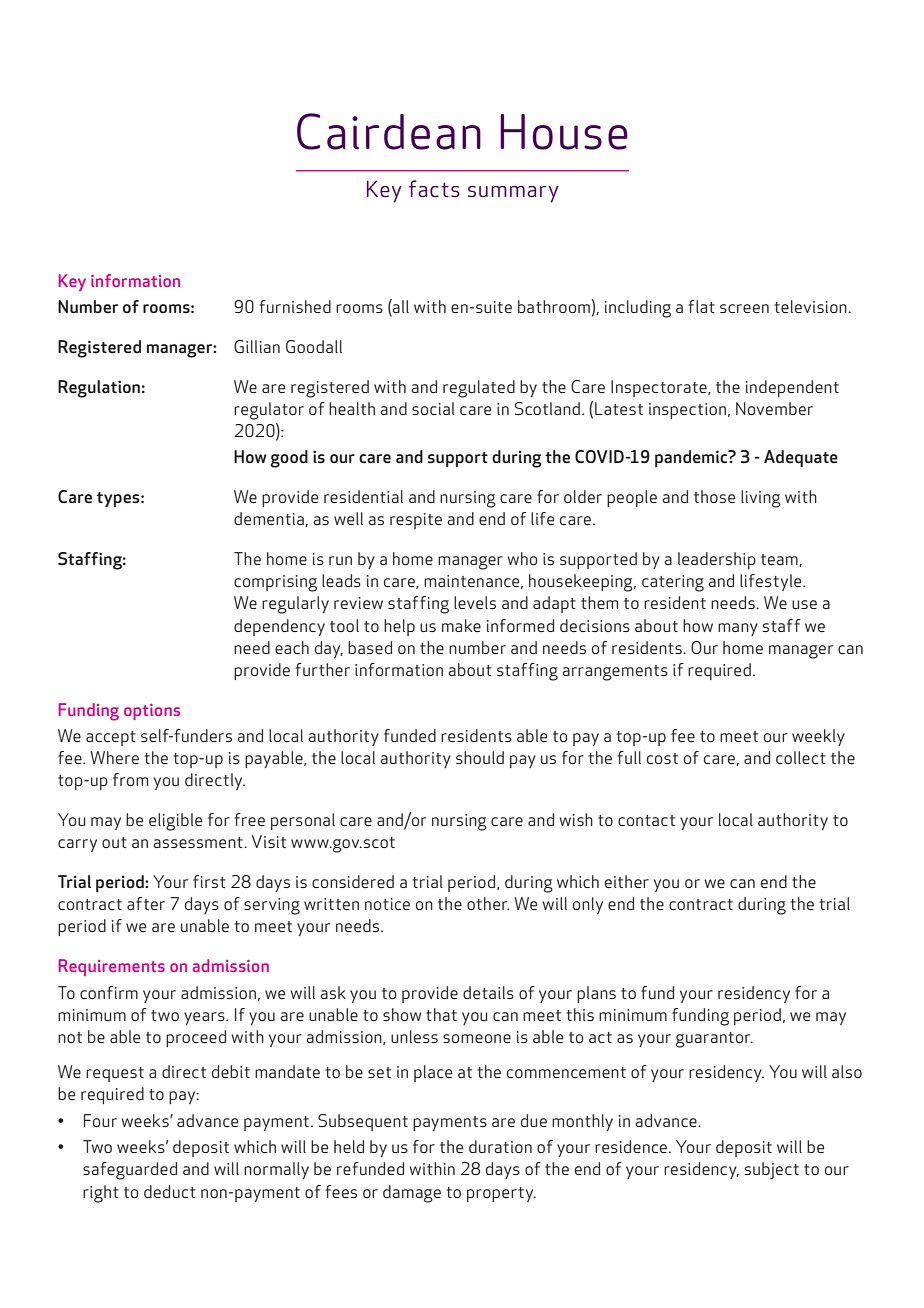  What do you see at coordinates (434, 188) in the page?
I see `facts` at bounding box center [434, 188].
